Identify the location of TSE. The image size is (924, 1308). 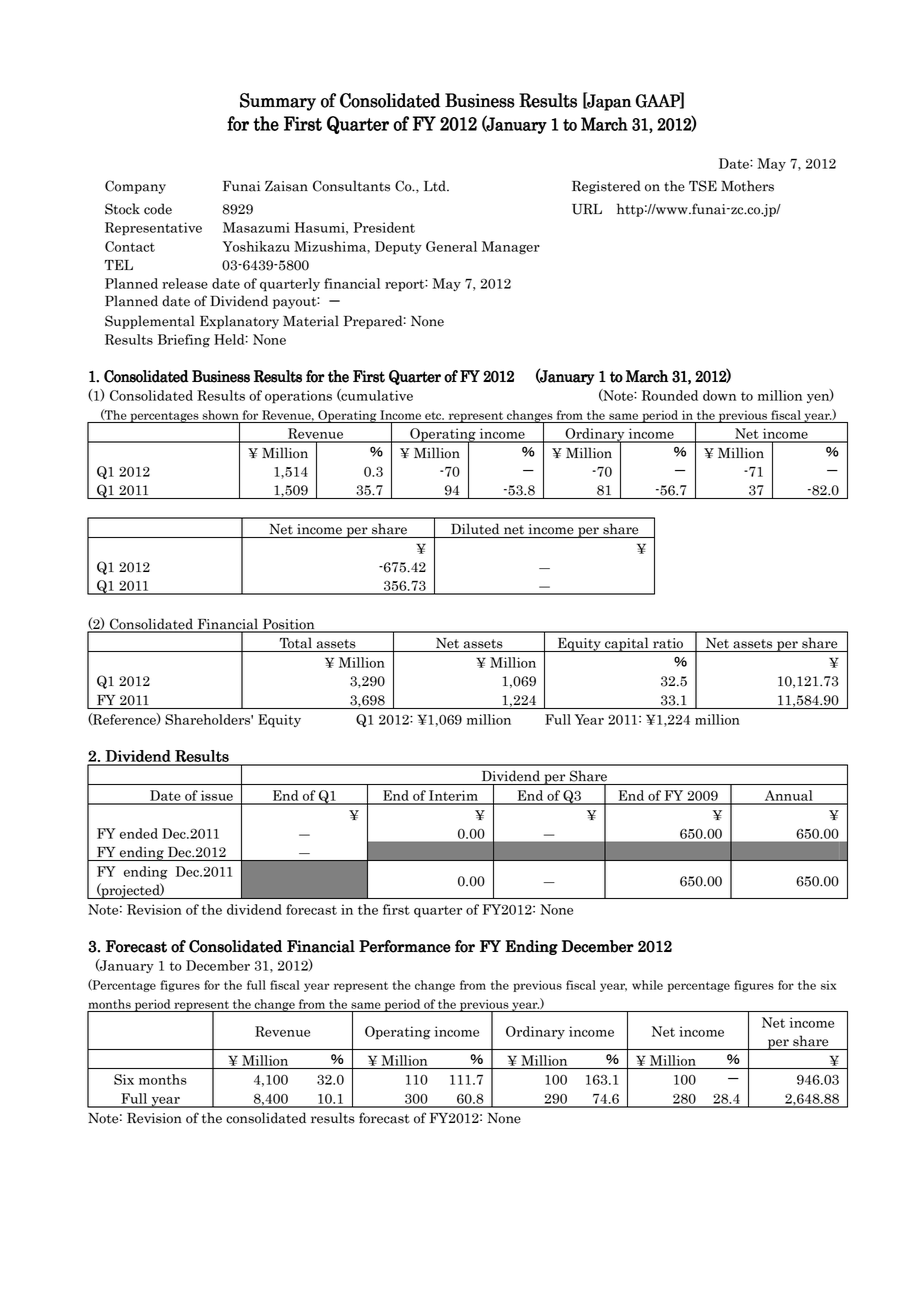
(703, 186).
